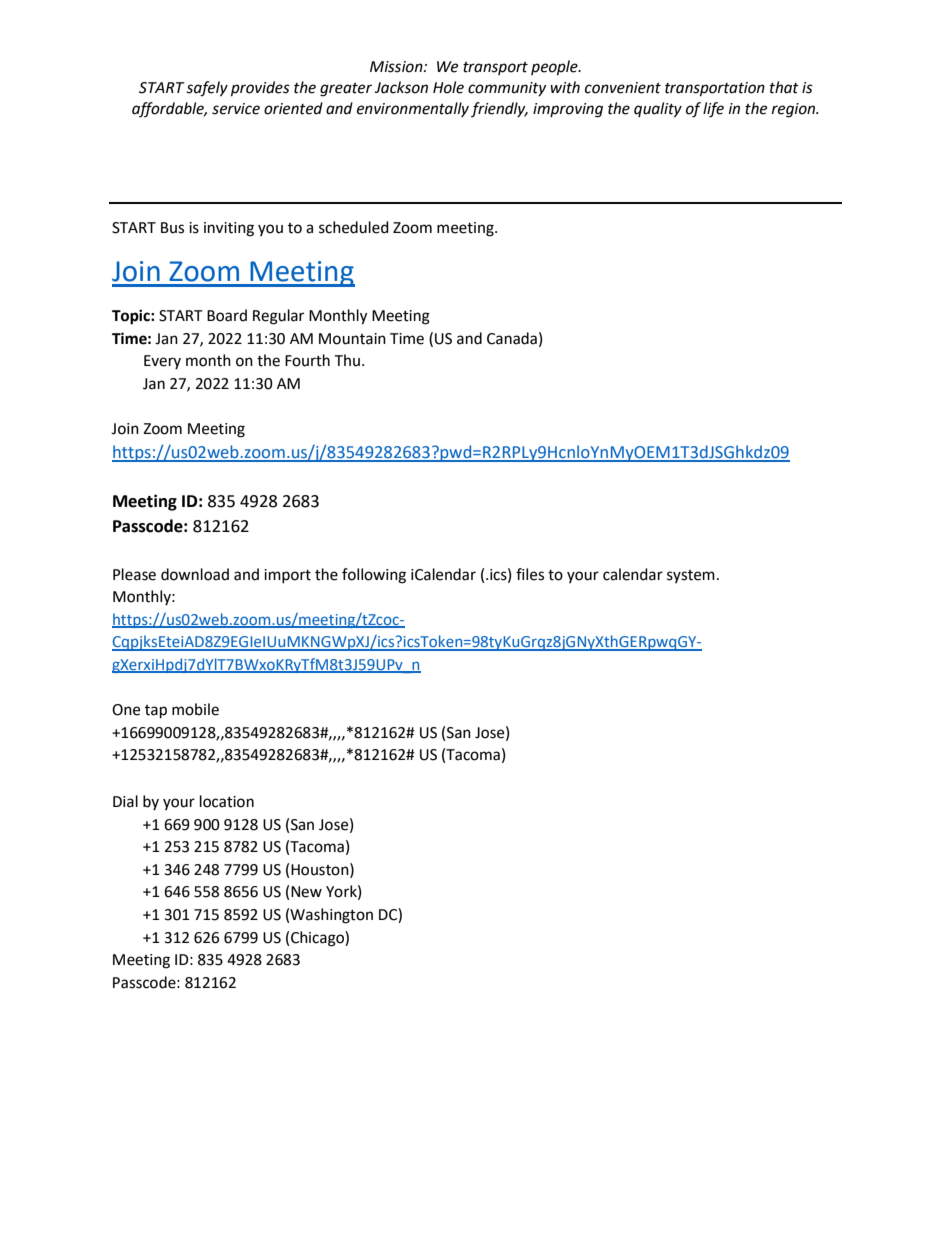  Describe the element at coordinates (227, 801) in the page. I see `location` at that location.
